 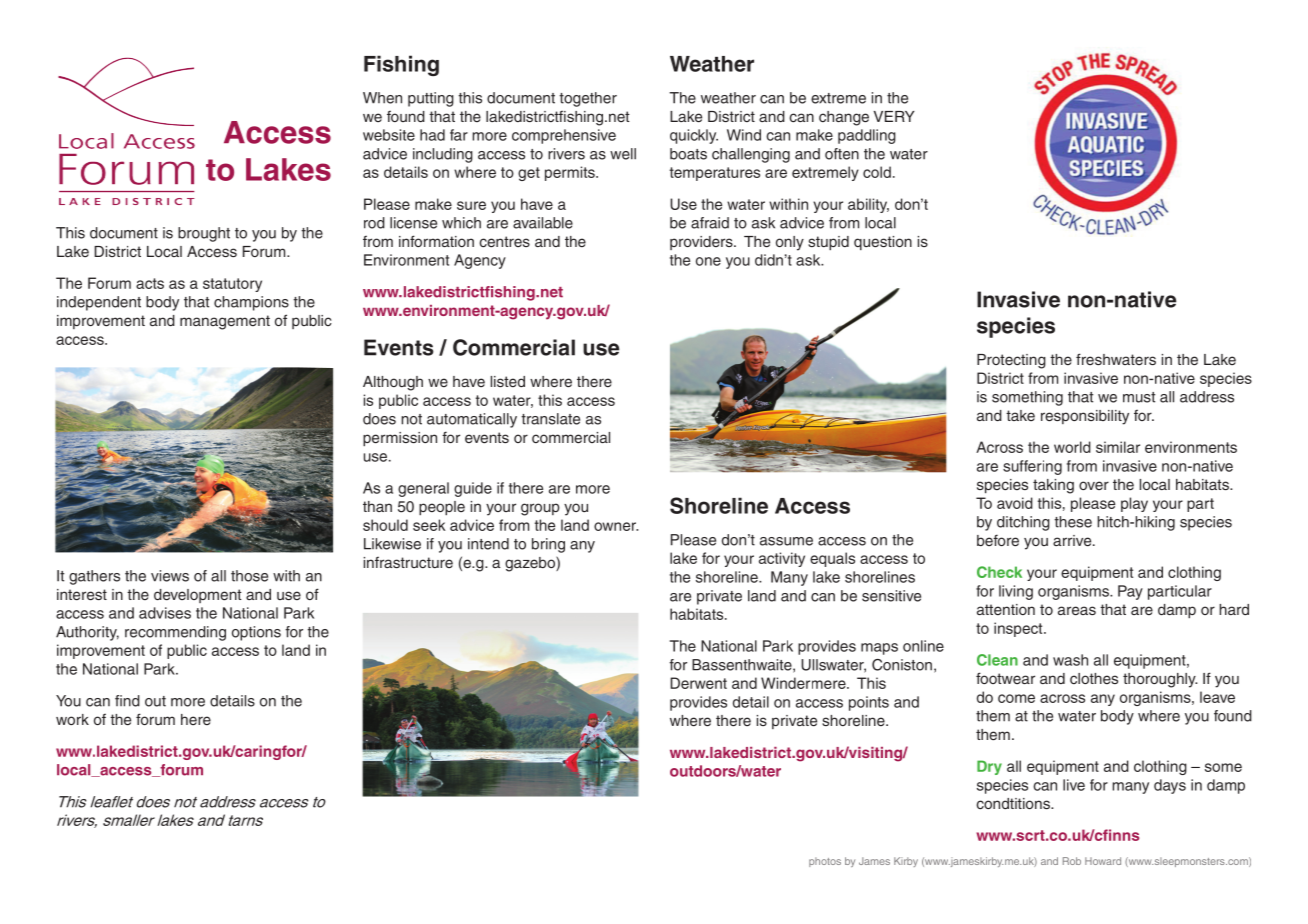 I want to click on Protecting, so click(x=1011, y=361).
